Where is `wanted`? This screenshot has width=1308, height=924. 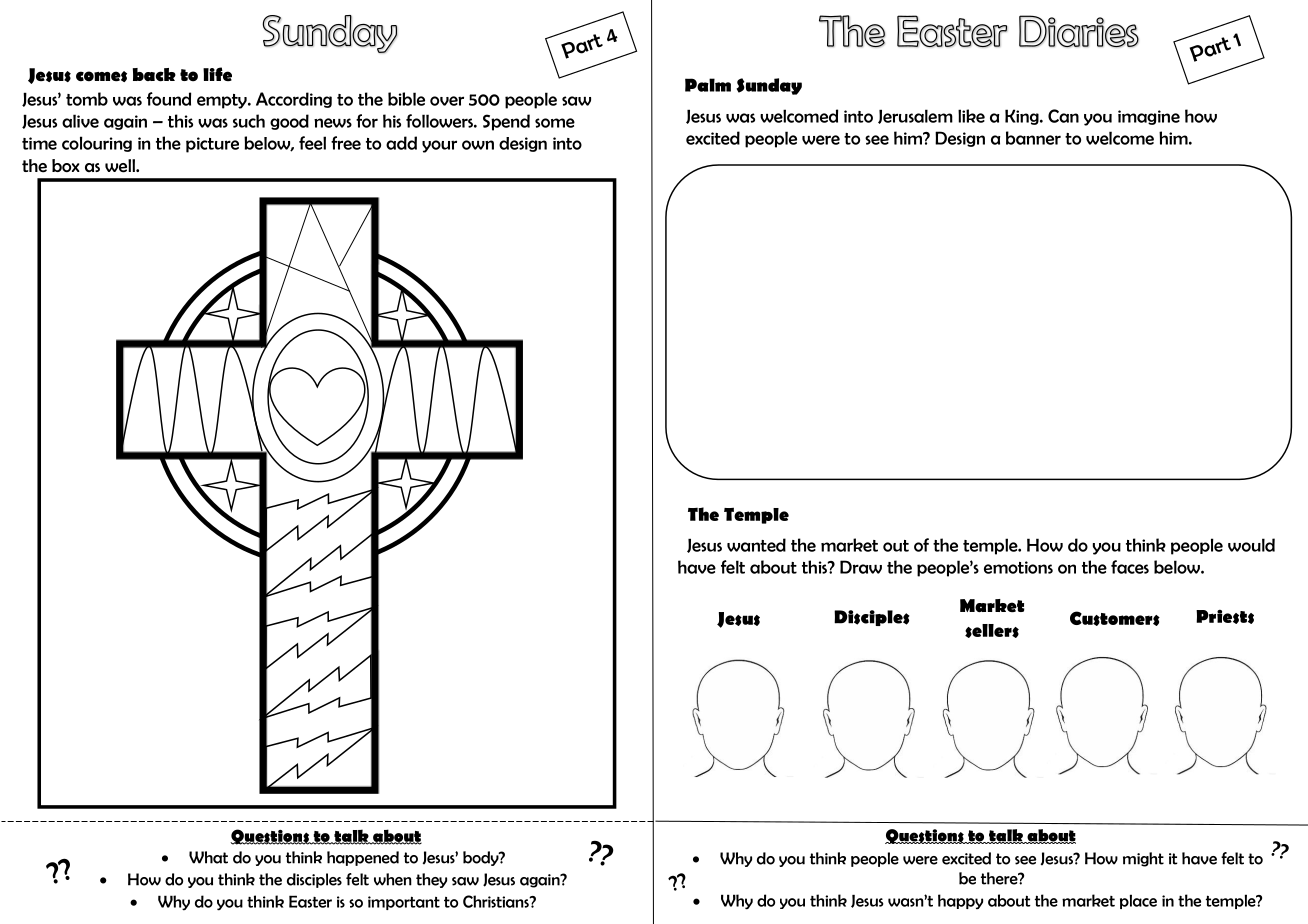
wanted is located at coordinates (756, 545).
